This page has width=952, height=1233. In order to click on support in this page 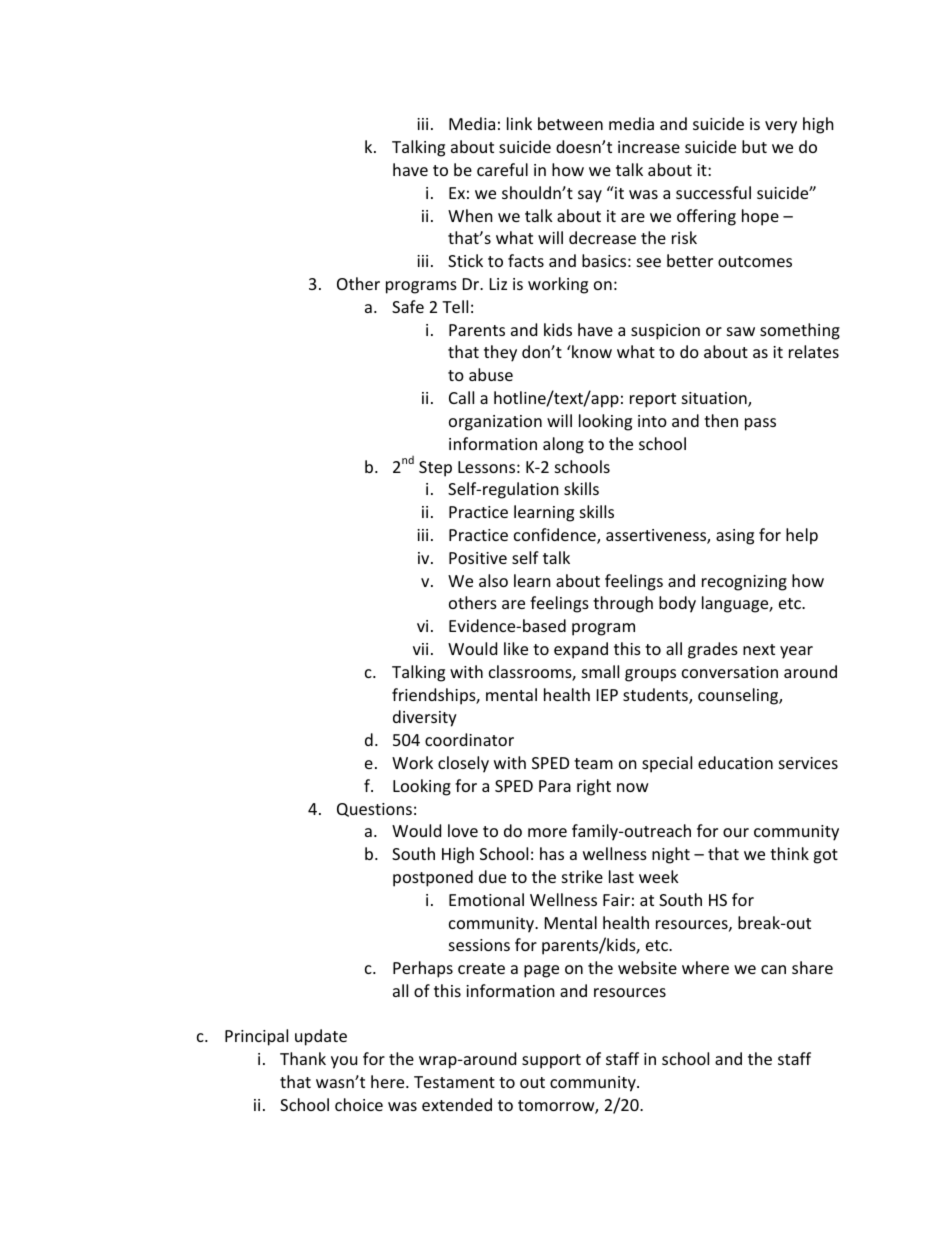, I will do `click(551, 1061)`.
